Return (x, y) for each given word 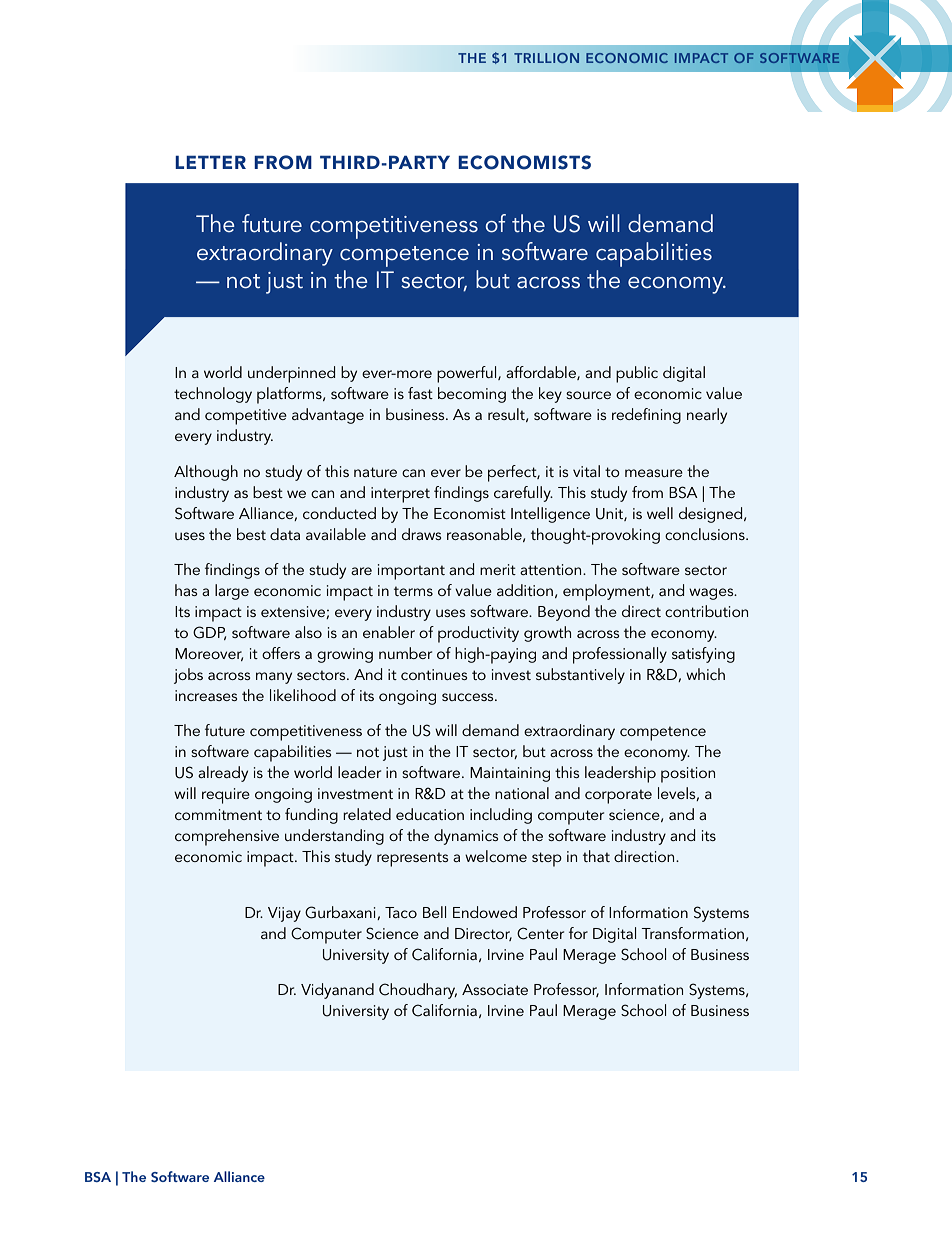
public (637, 374)
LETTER (210, 162)
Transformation (692, 933)
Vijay (284, 914)
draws (421, 534)
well (660, 513)
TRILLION (546, 58)
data (285, 534)
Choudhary (418, 991)
